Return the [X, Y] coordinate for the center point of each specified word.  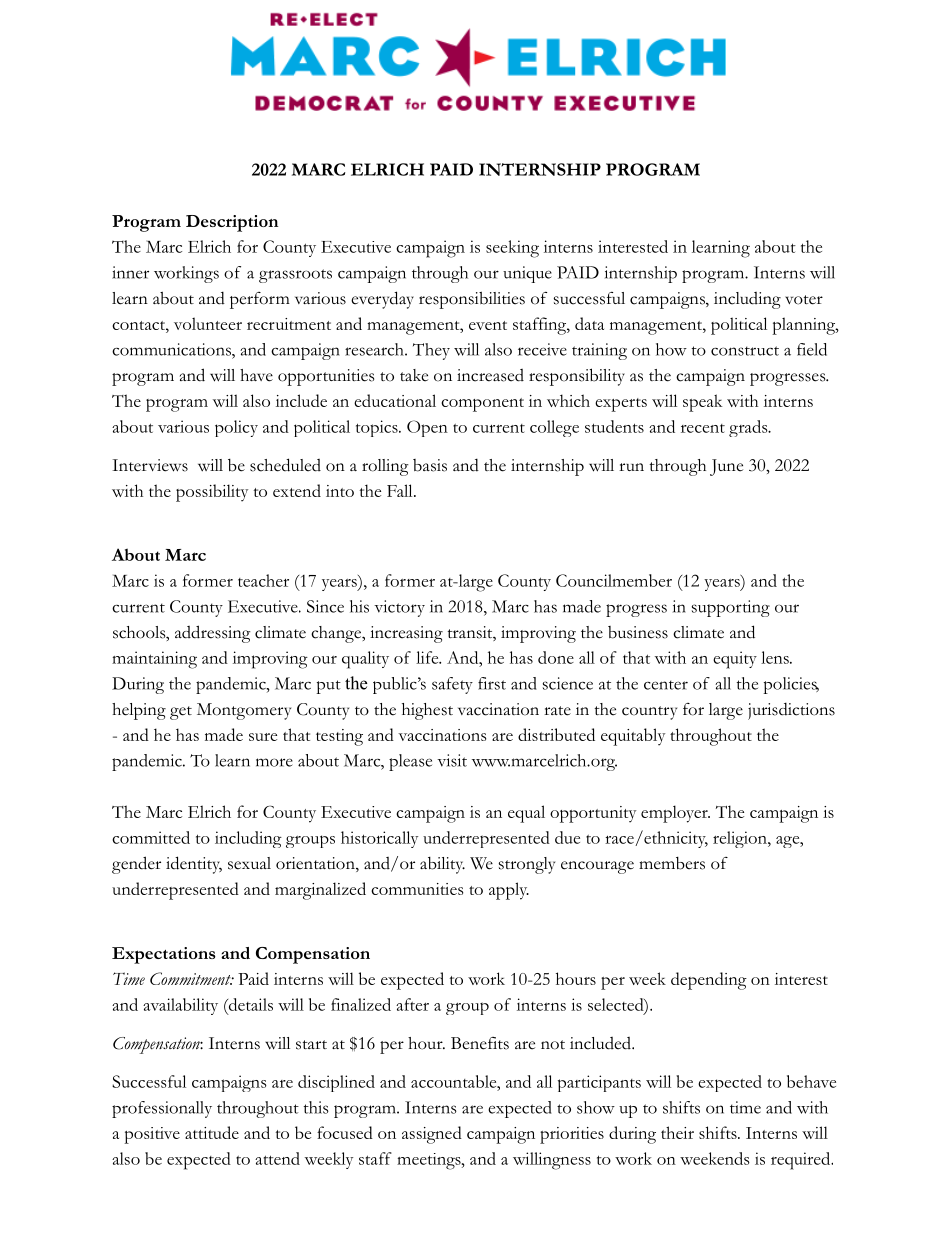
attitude [212, 1132]
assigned [432, 1135]
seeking [512, 249]
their [677, 1132]
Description [232, 223]
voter [804, 300]
